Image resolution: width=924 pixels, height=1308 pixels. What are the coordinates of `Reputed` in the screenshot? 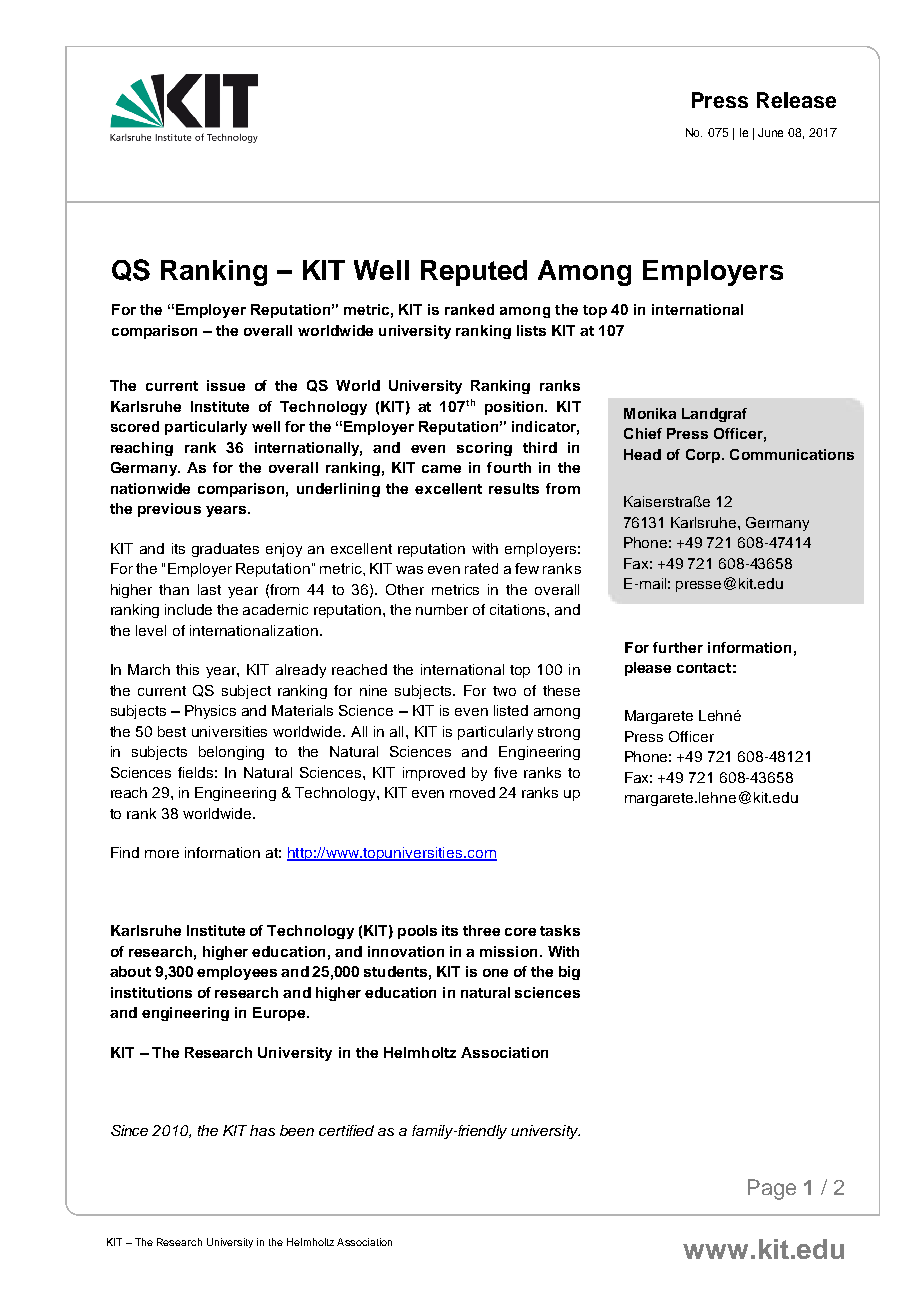 It's located at (474, 273).
